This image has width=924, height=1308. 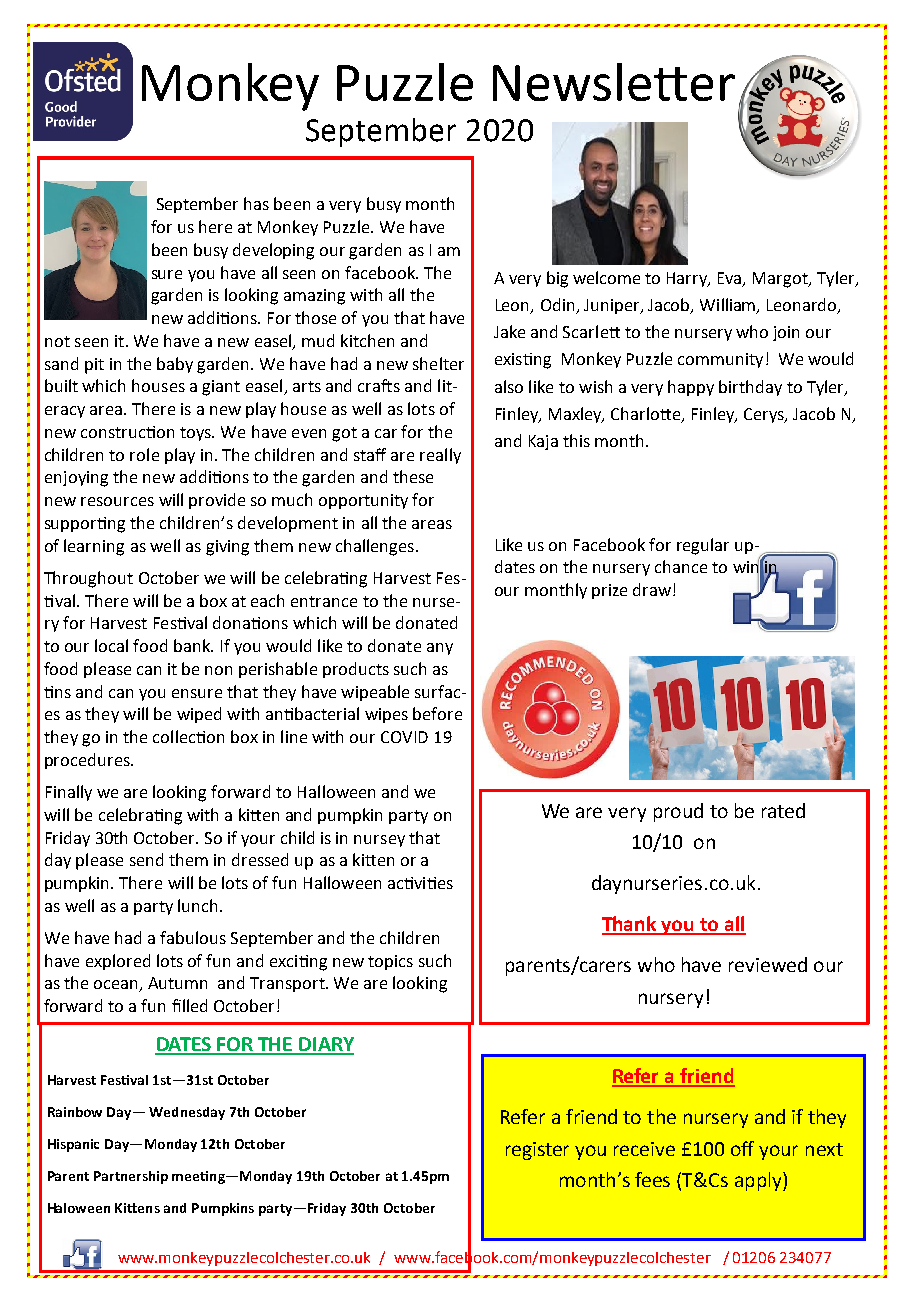 I want to click on send, so click(x=146, y=859).
